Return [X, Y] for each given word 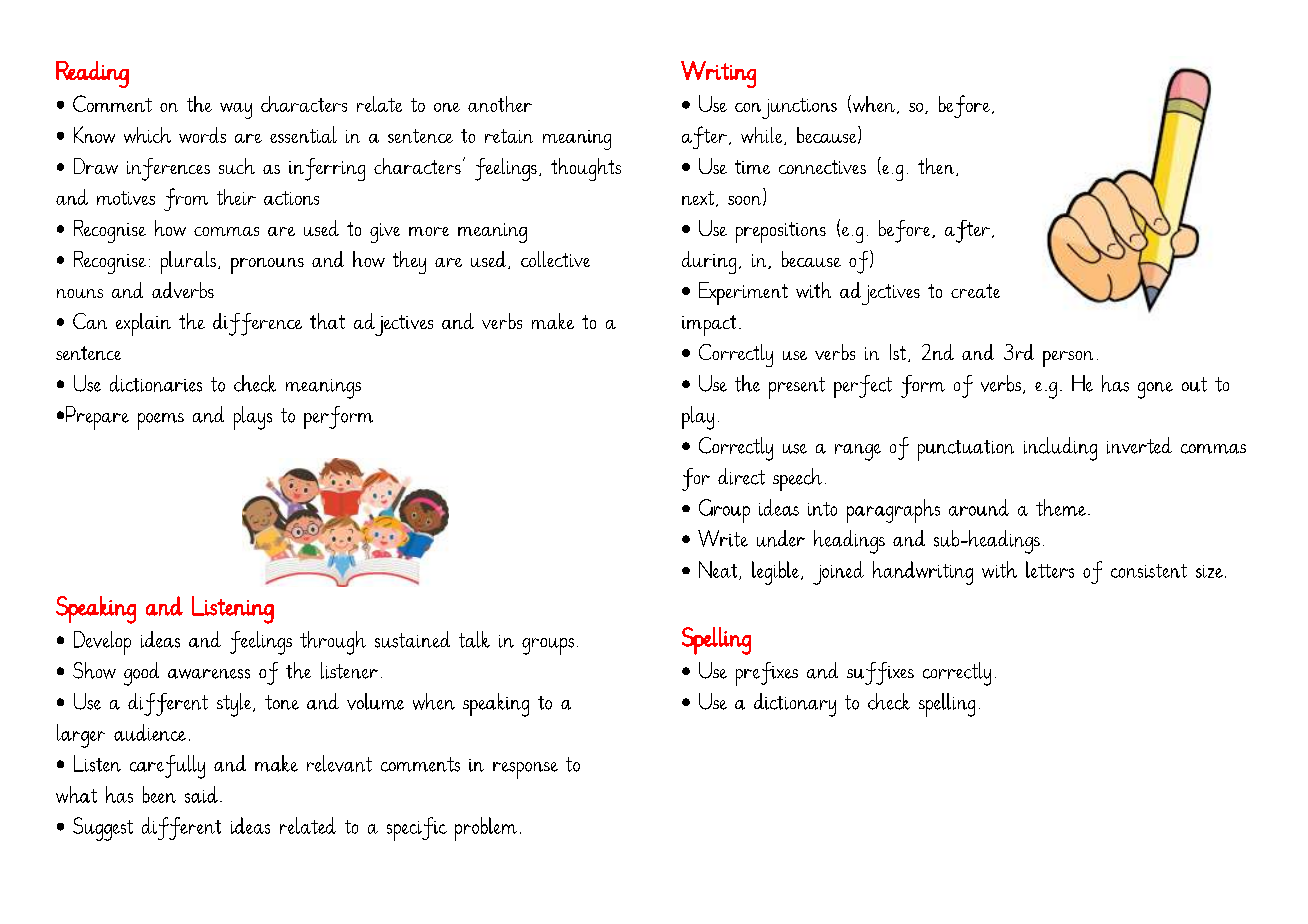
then [937, 167]
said [201, 794]
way [236, 111]
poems [161, 421]
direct [741, 476]
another [500, 104]
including [1060, 449]
